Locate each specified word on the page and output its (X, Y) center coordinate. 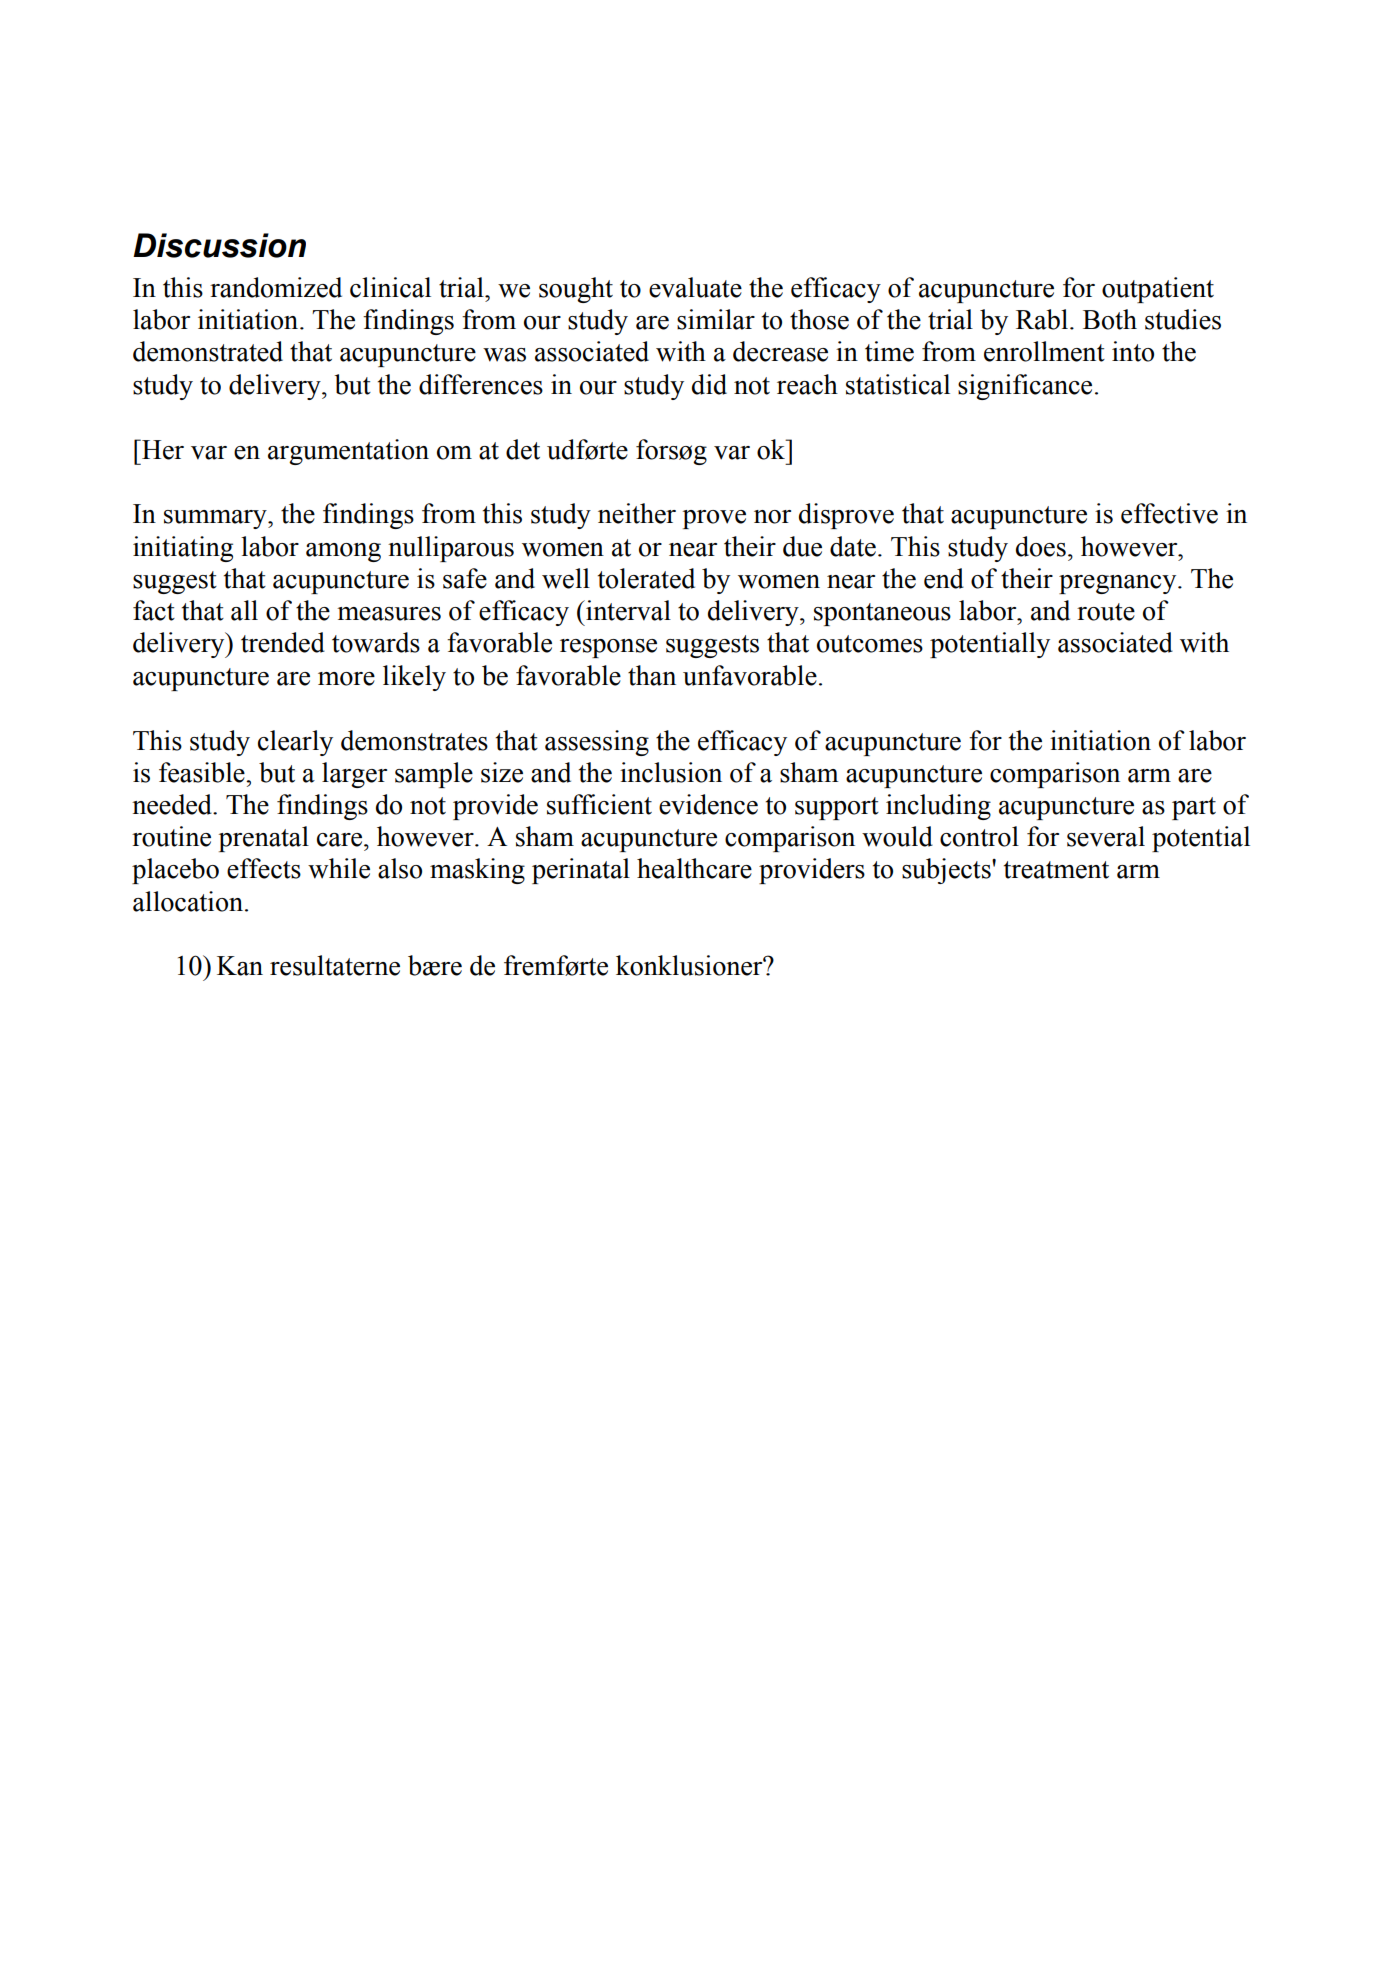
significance (1025, 387)
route (1106, 612)
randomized (276, 287)
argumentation (348, 452)
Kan (240, 966)
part (1194, 808)
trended (283, 642)
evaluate (695, 287)
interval (627, 610)
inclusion (671, 772)
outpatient (1158, 290)
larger (354, 775)
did (709, 384)
